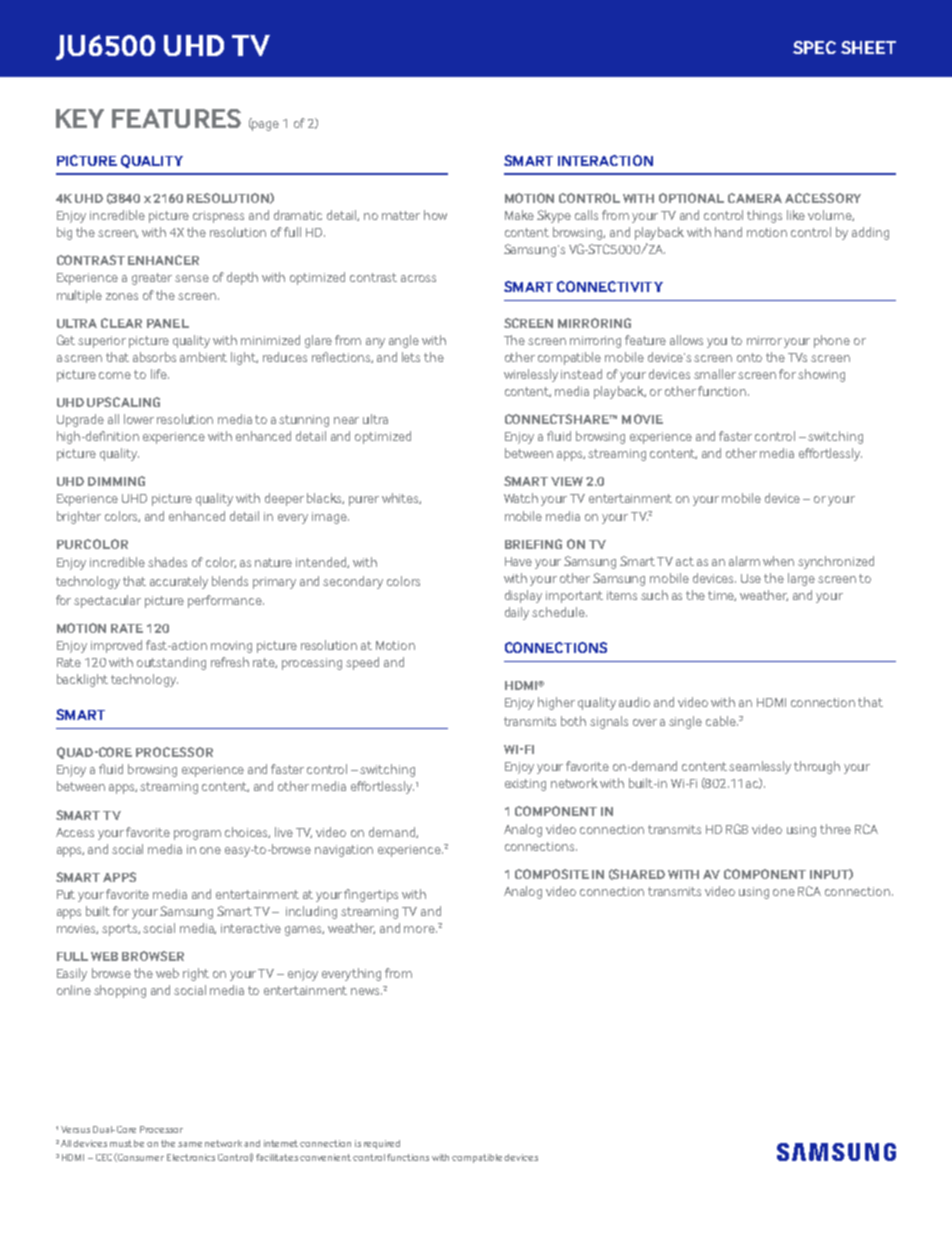  What do you see at coordinates (519, 215) in the page?
I see `Make` at bounding box center [519, 215].
